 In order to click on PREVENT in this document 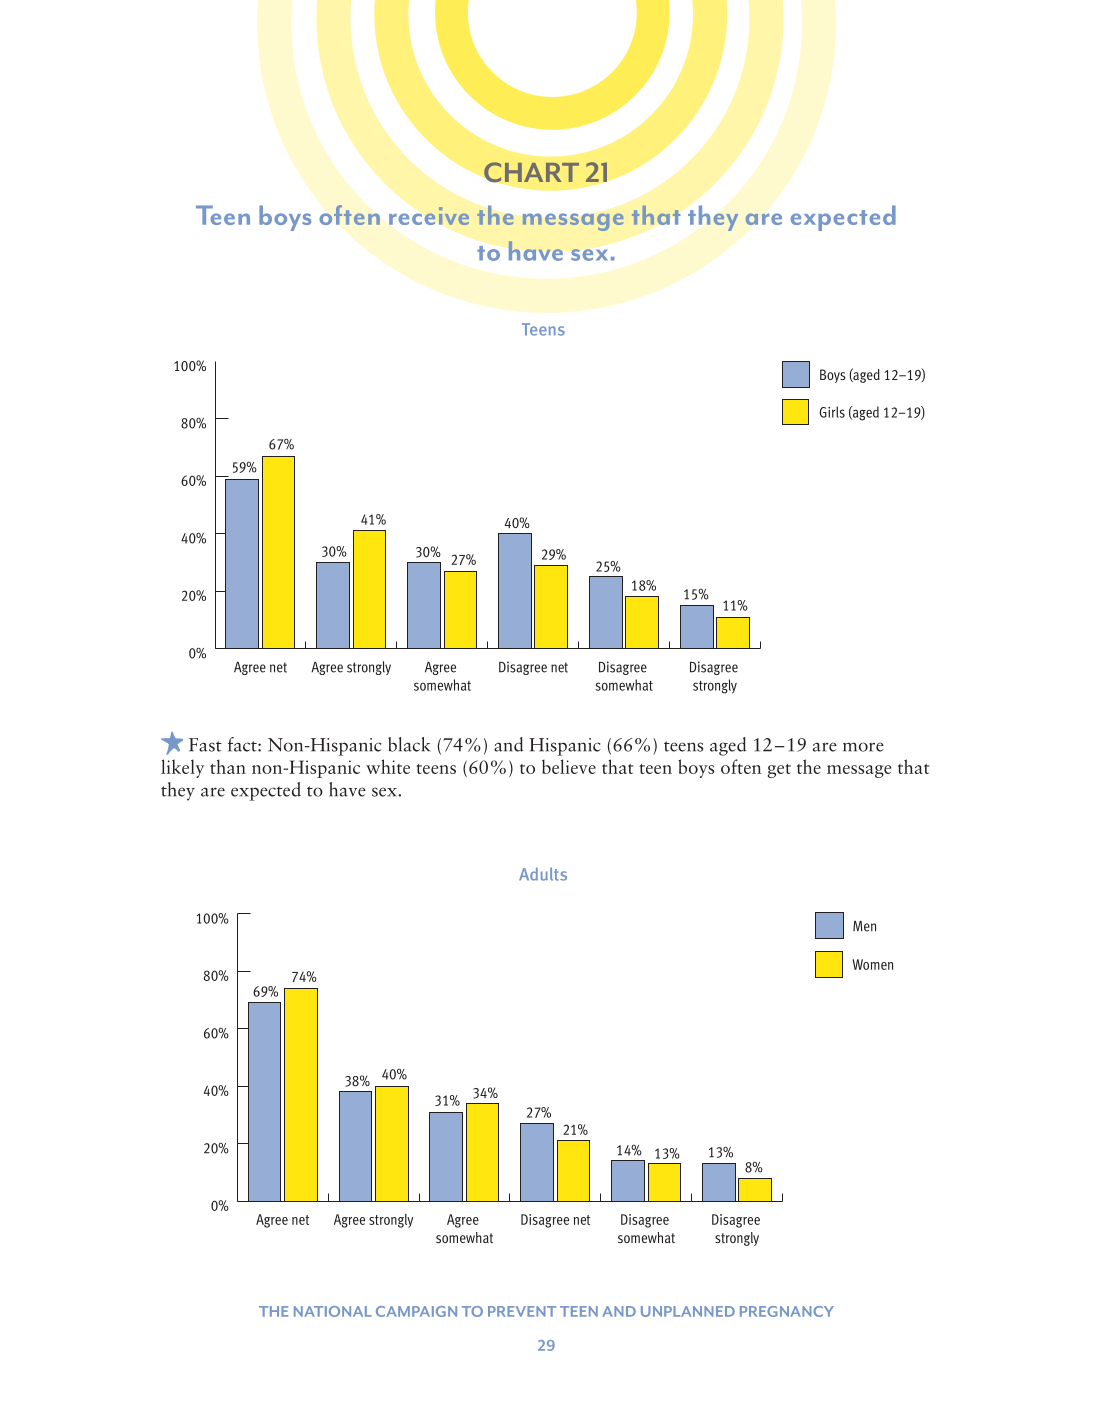, I will do `click(522, 1311)`.
